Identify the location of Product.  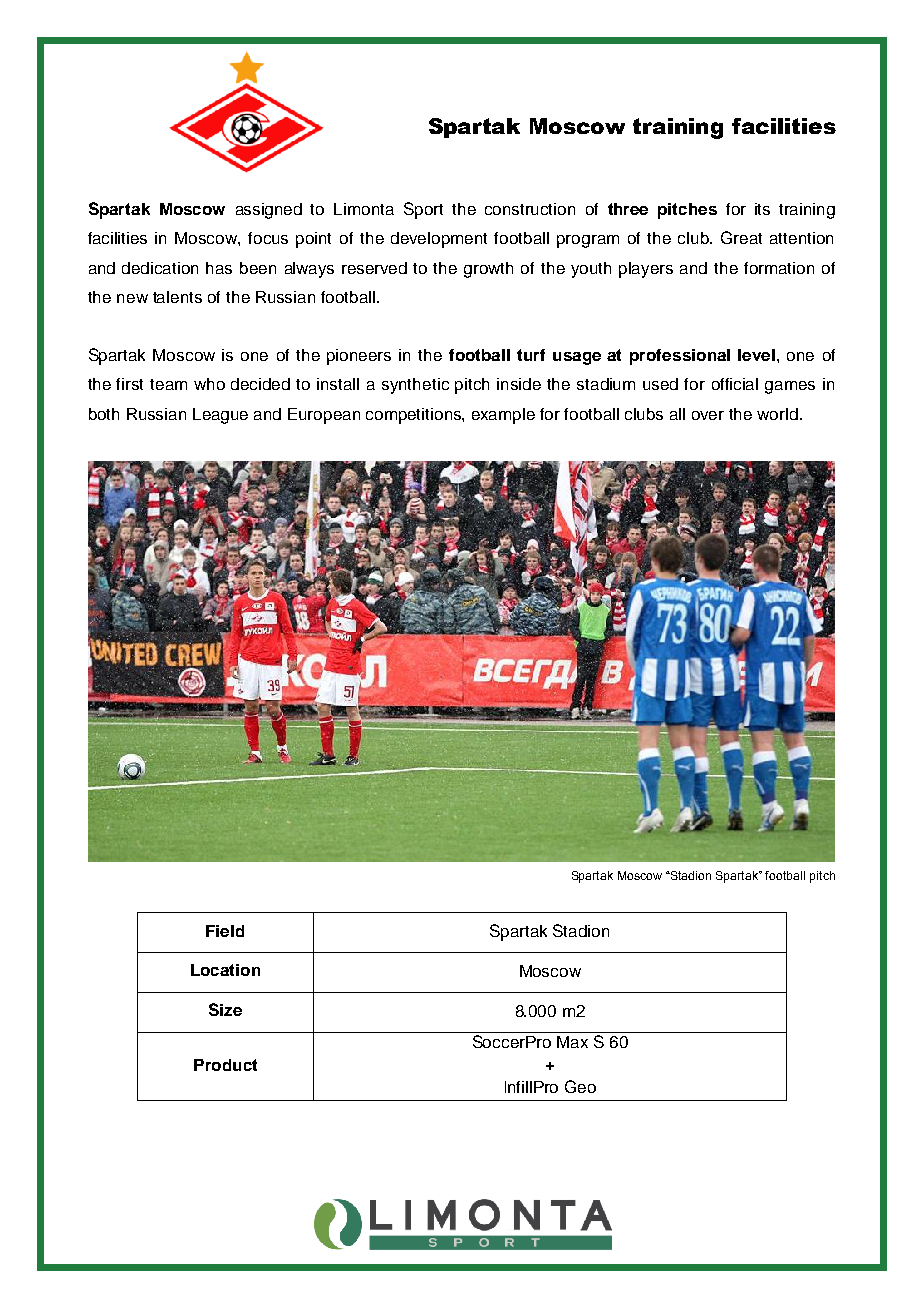
(225, 1065).
